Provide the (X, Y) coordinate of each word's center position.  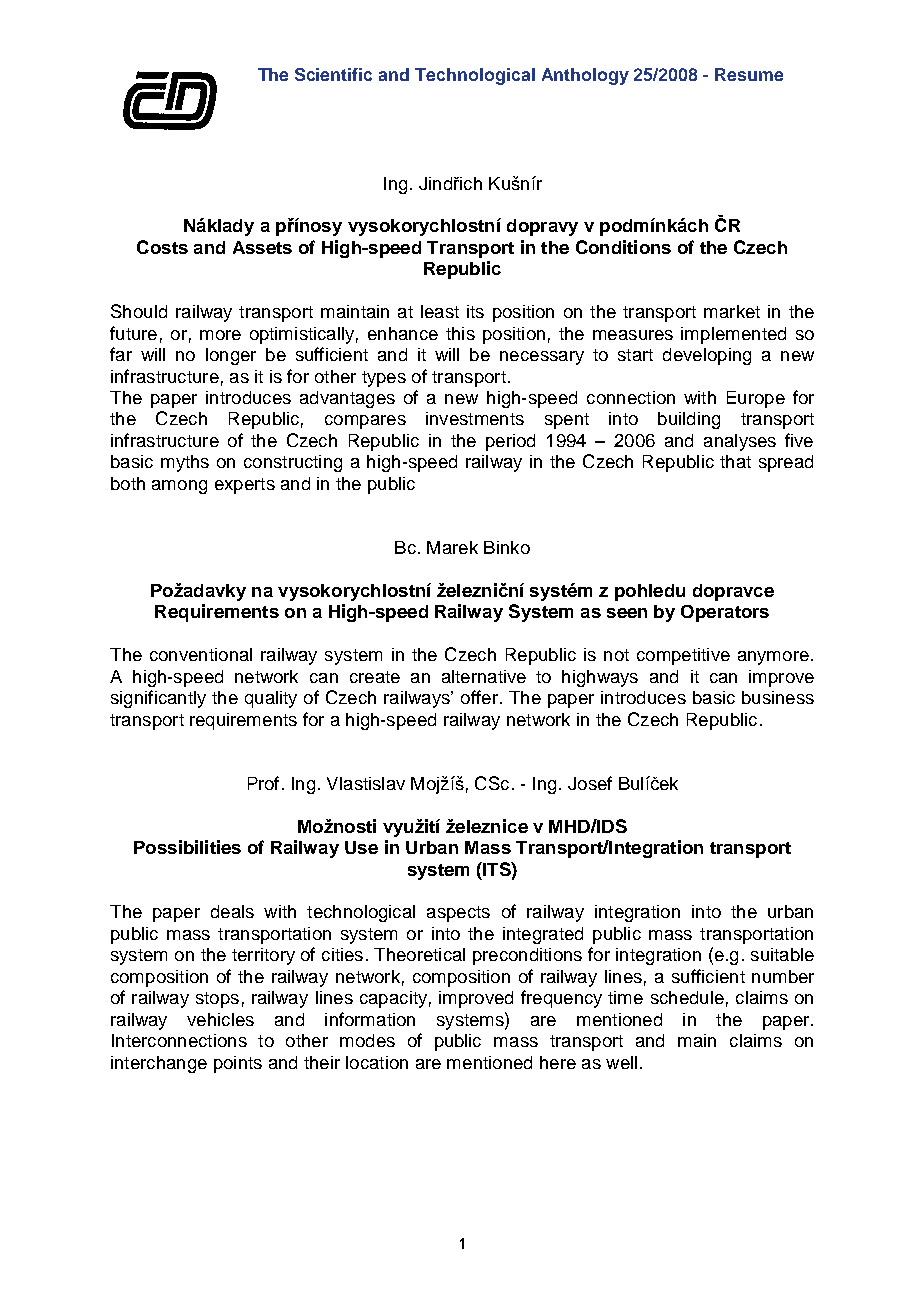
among (179, 487)
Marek (452, 547)
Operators (725, 613)
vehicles (220, 1019)
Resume (749, 74)
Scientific (333, 74)
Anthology (585, 76)
